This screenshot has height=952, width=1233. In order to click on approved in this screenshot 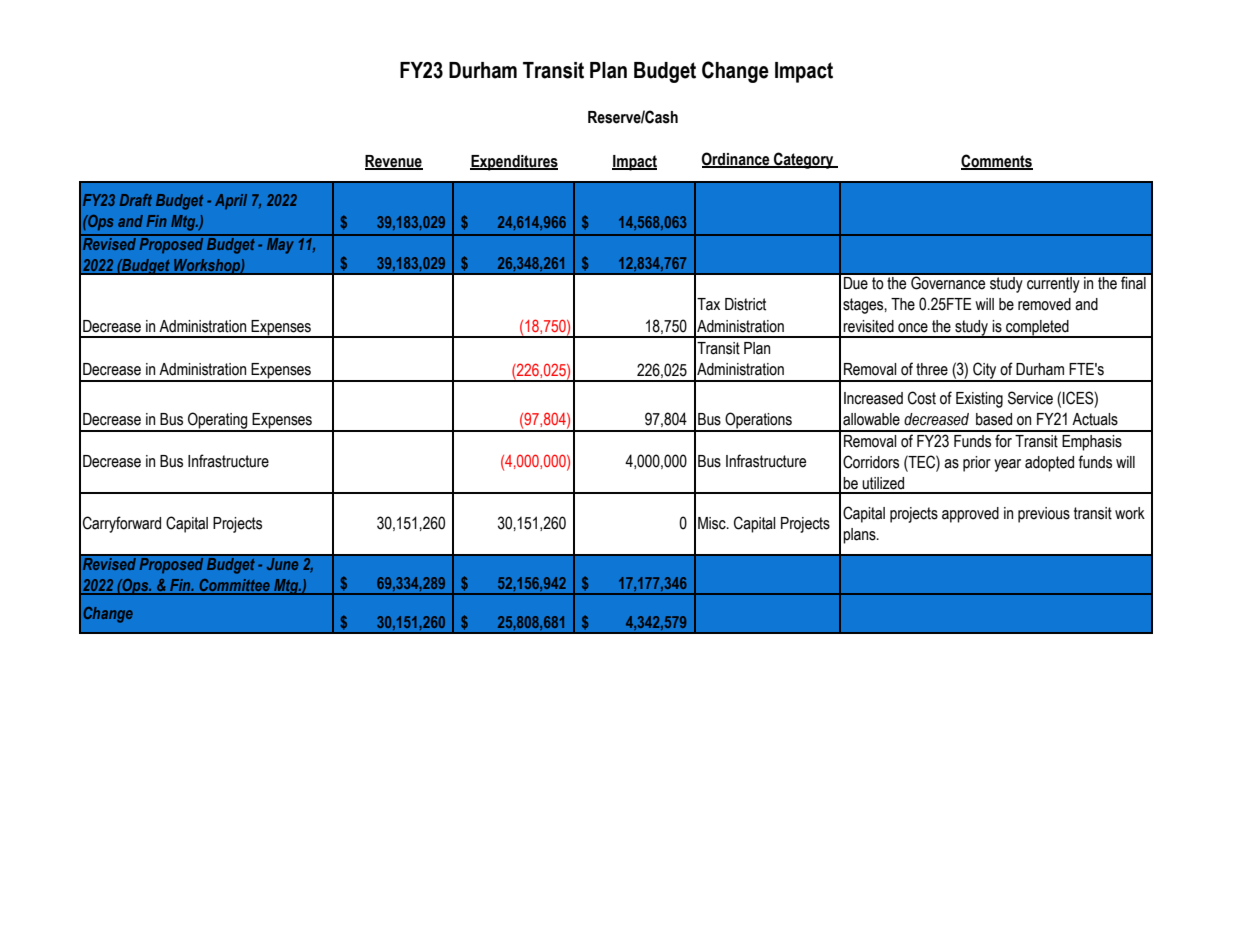, I will do `click(970, 515)`.
